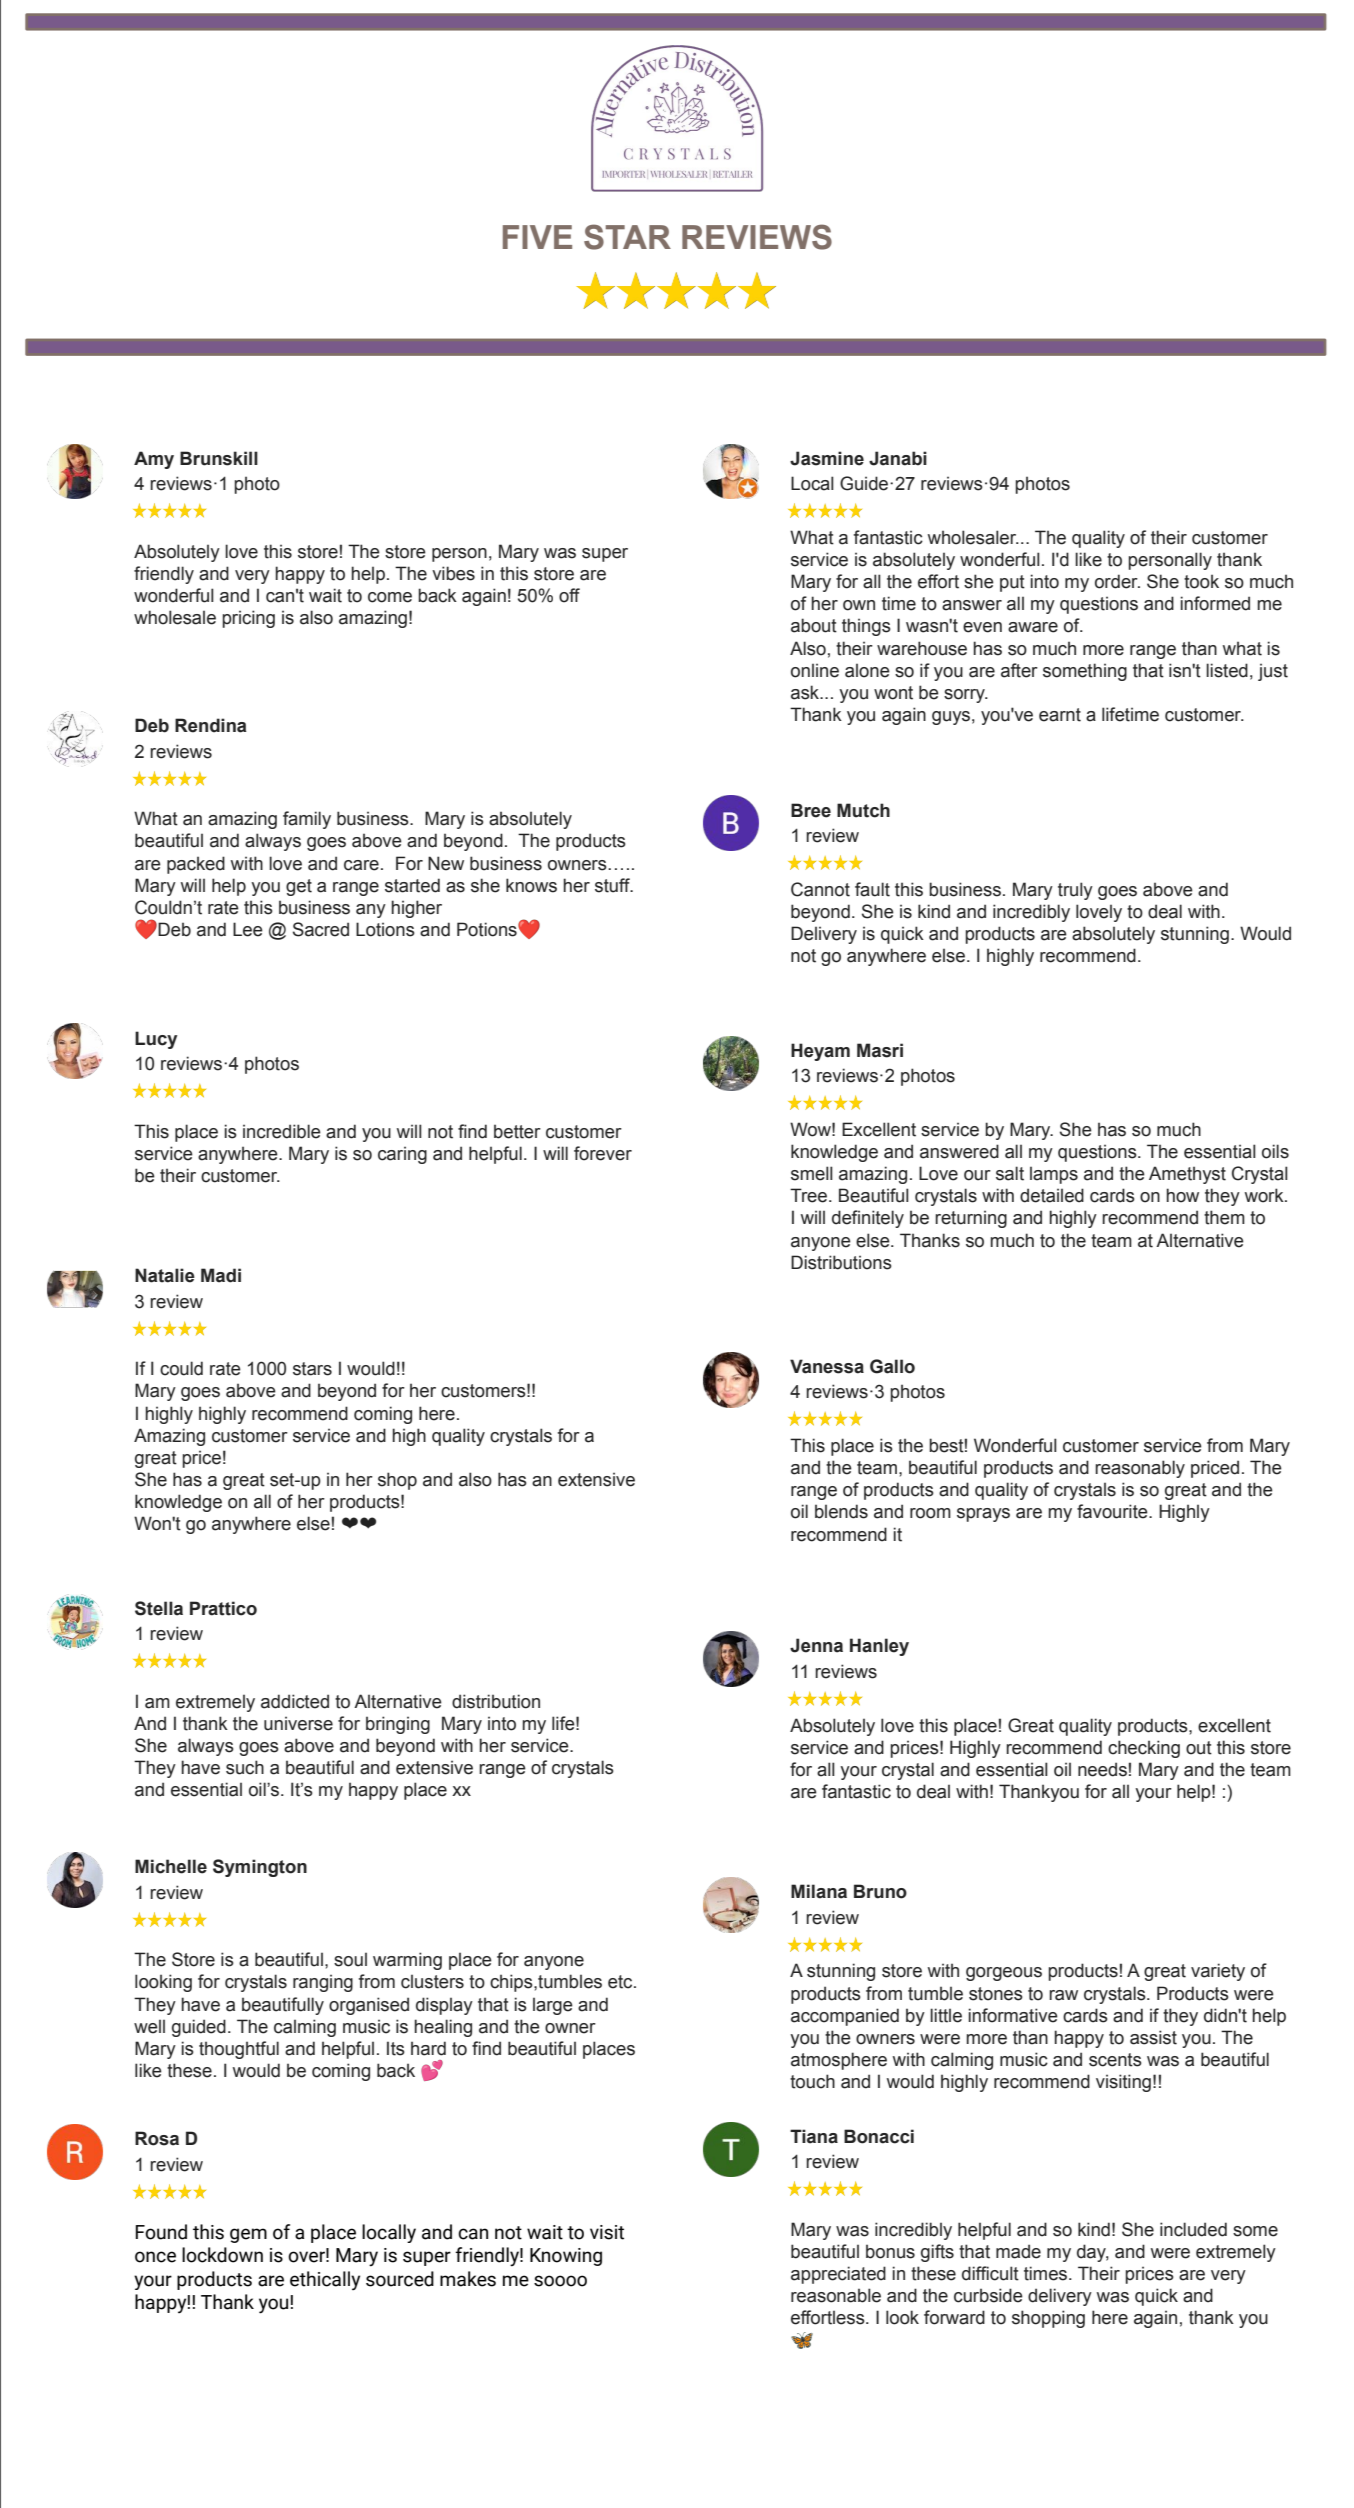 The height and width of the document is (2508, 1354). I want to click on Natalie, so click(165, 1275).
